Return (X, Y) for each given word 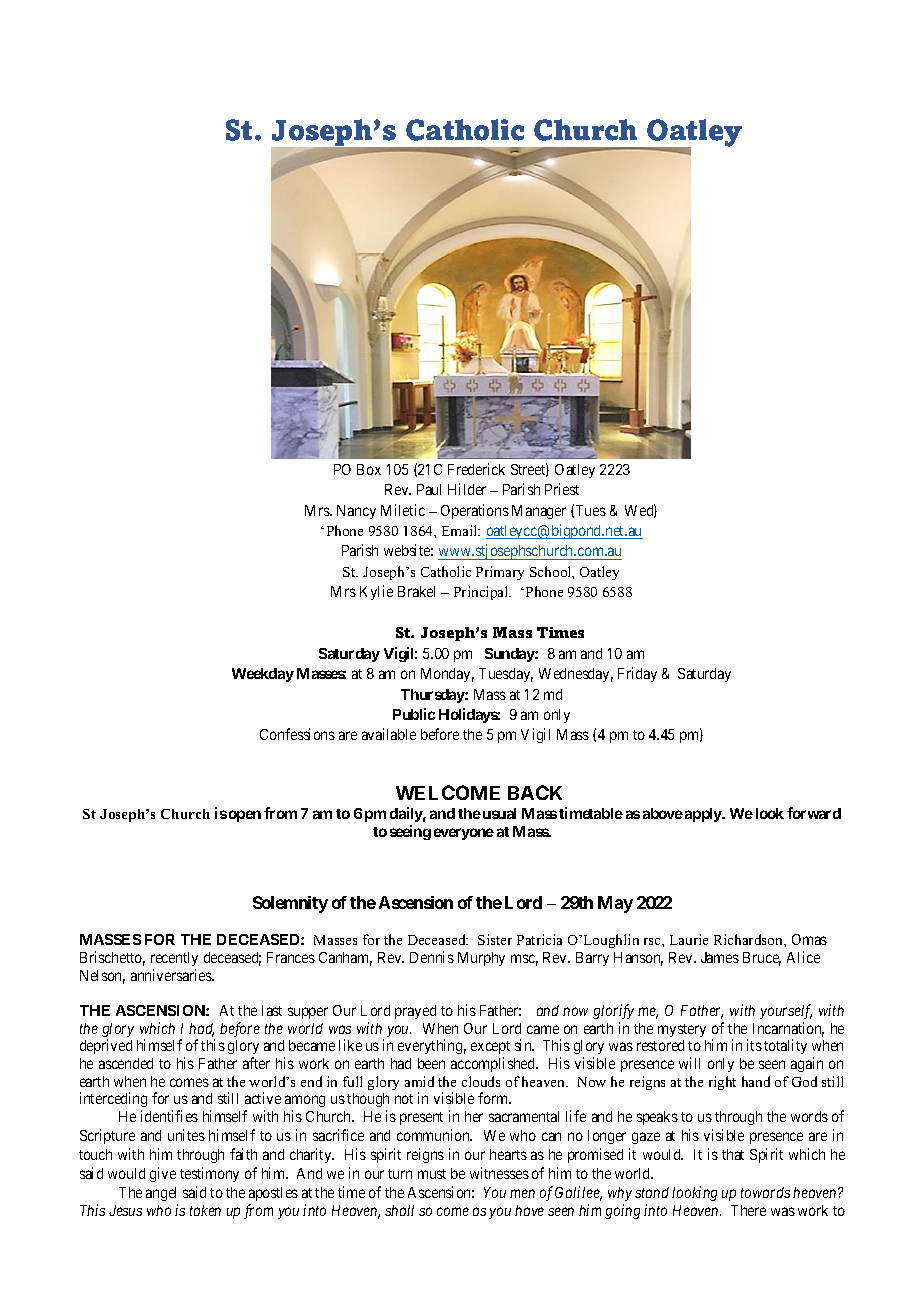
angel (162, 1196)
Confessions (297, 734)
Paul (429, 489)
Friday (637, 674)
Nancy (356, 512)
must (432, 1174)
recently (174, 959)
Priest (562, 489)
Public (414, 714)
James (720, 957)
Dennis (432, 957)
